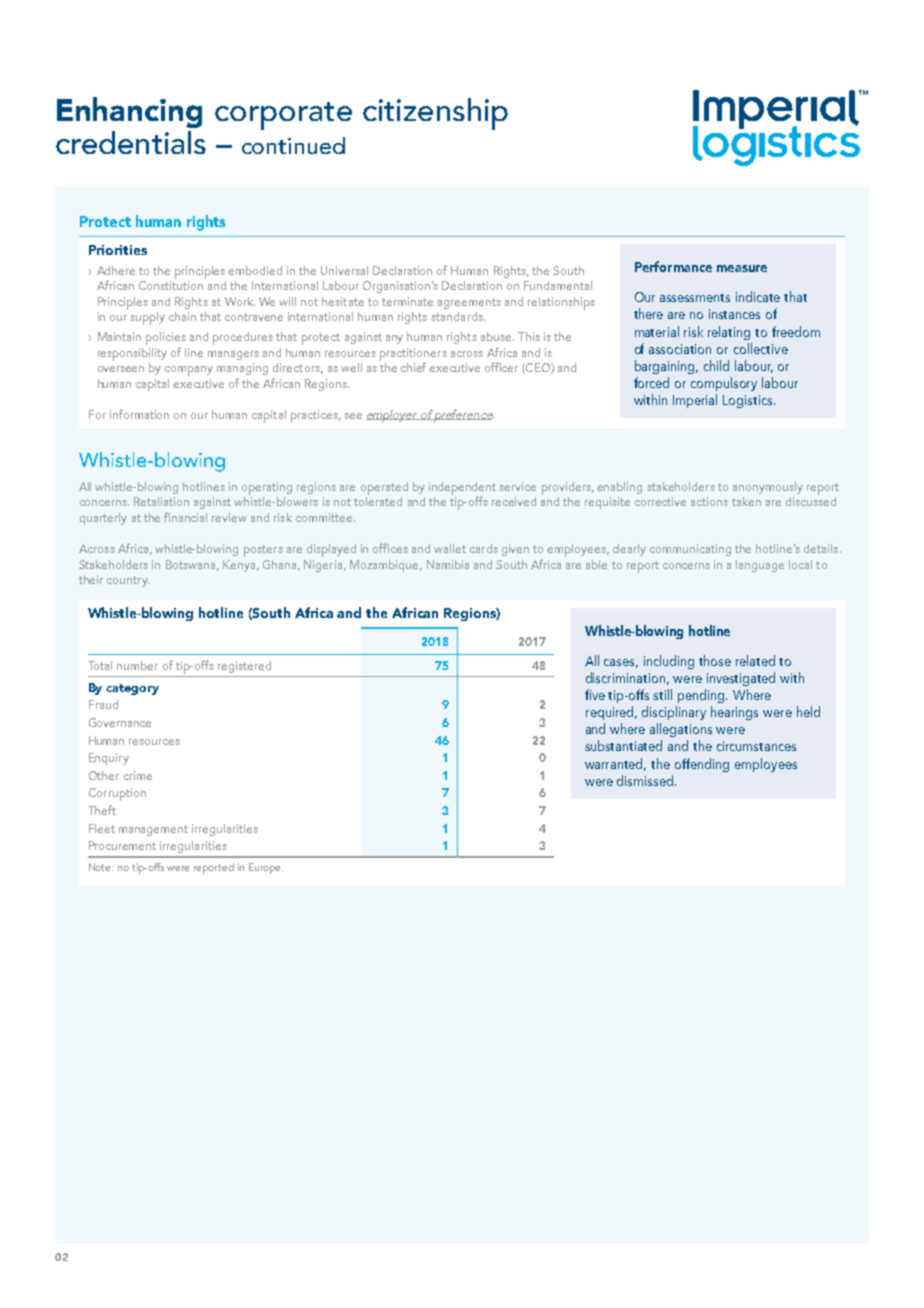  What do you see at coordinates (153, 830) in the image?
I see `management` at bounding box center [153, 830].
